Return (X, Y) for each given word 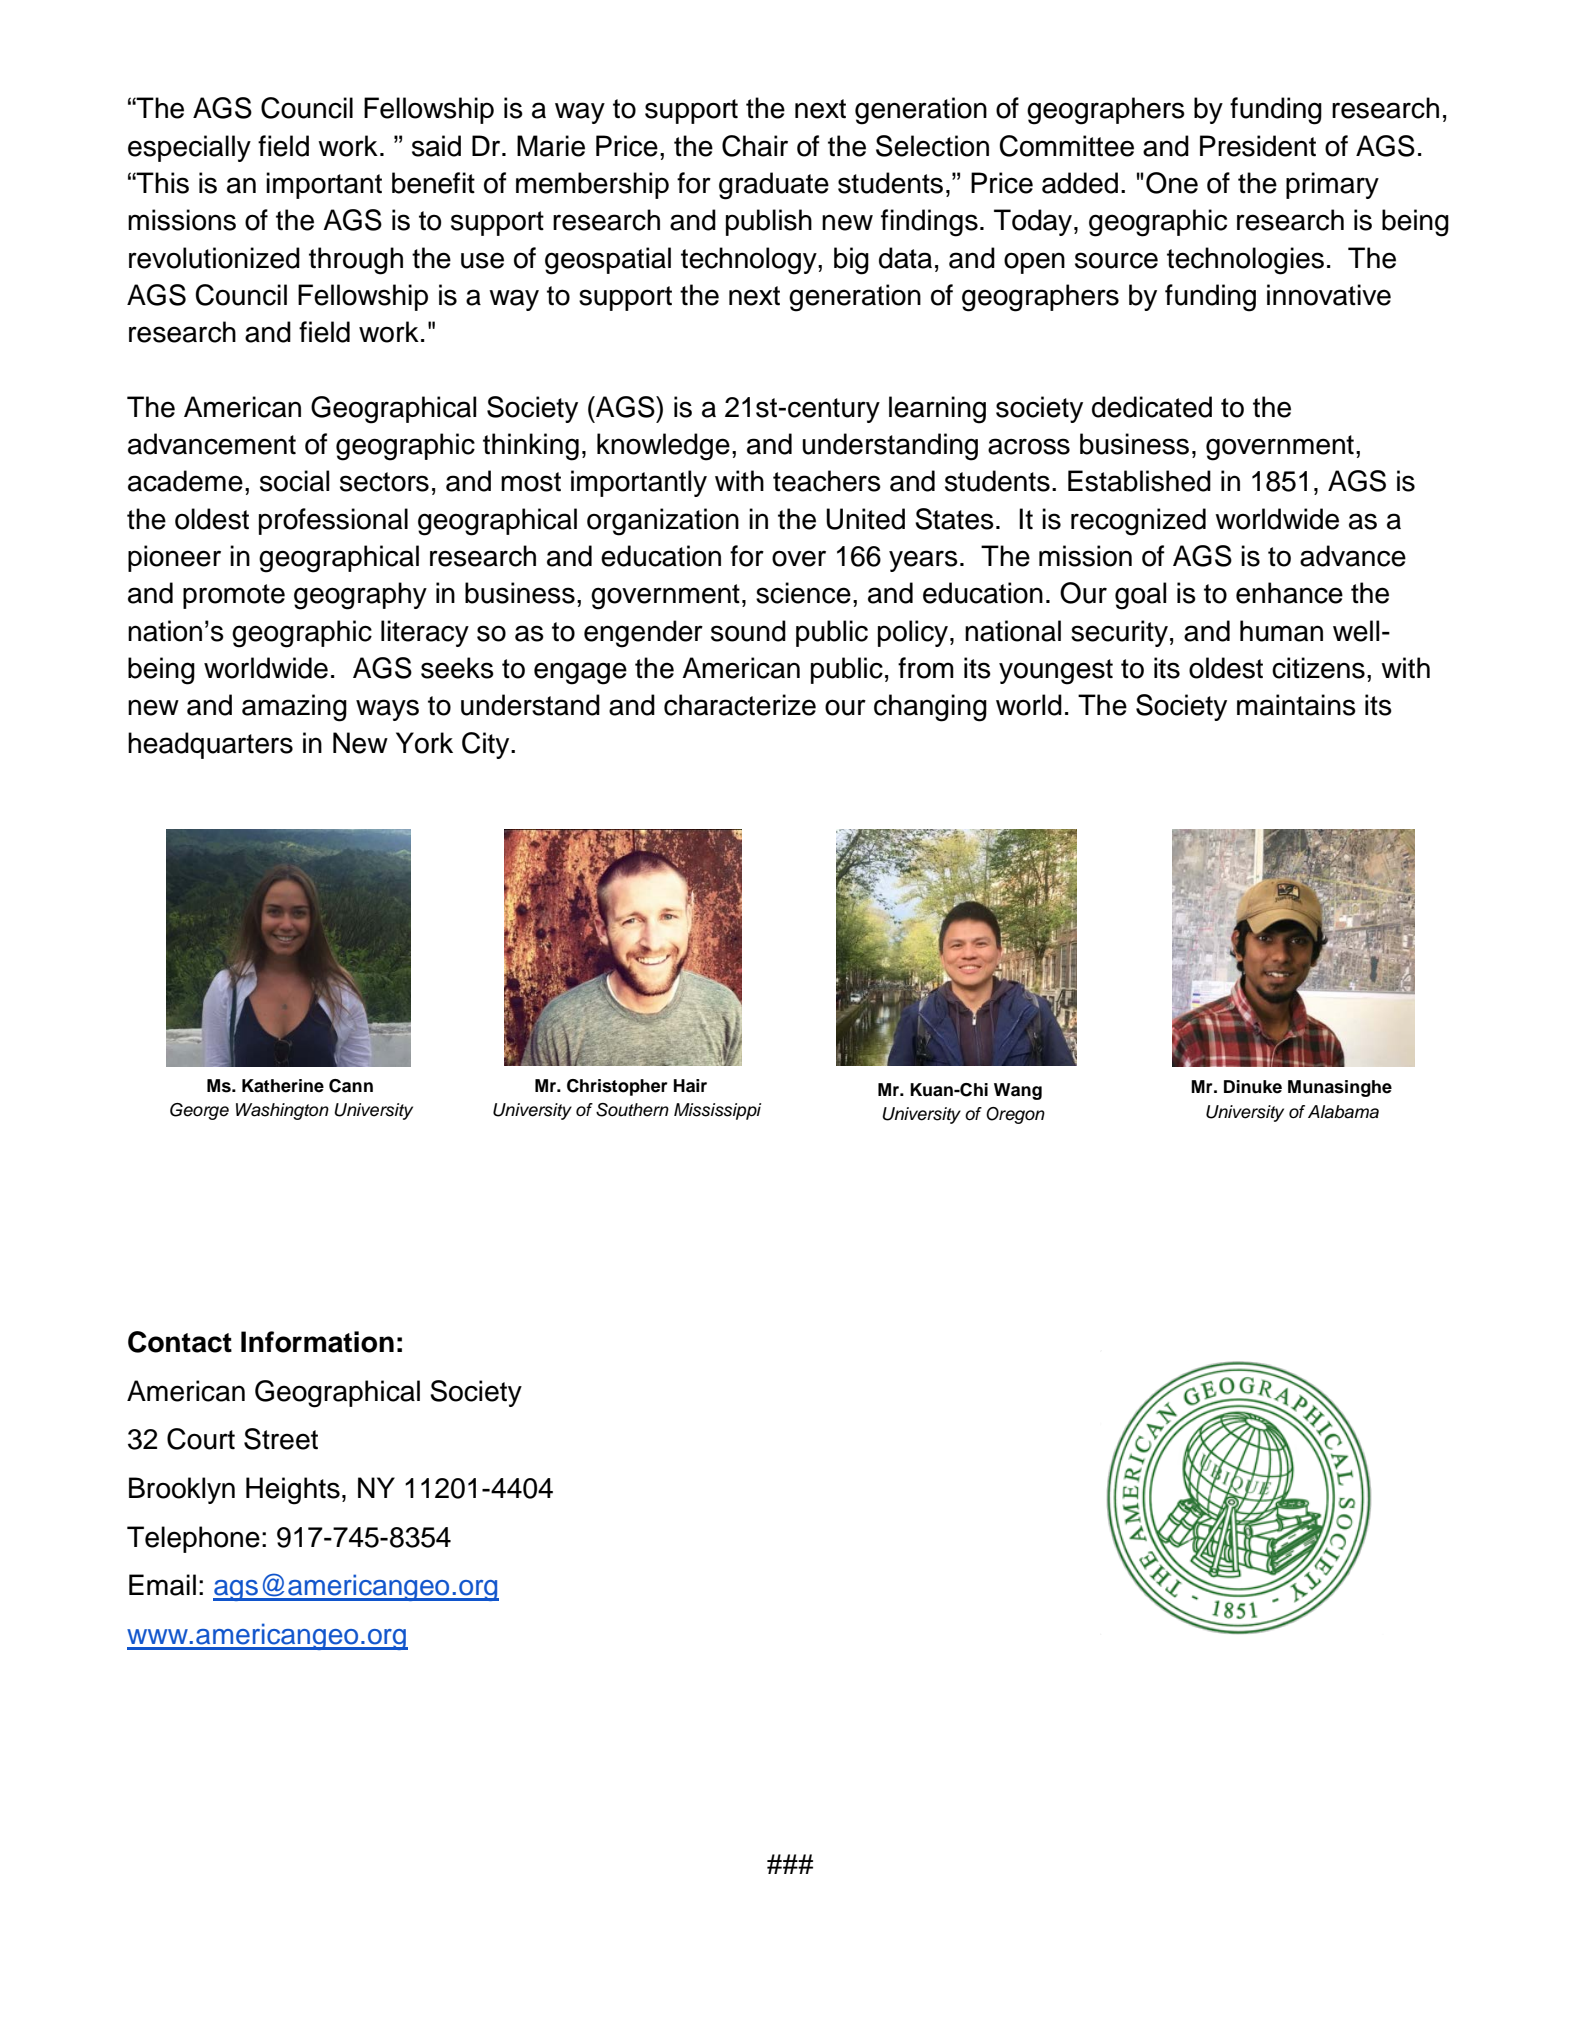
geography (360, 596)
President (1258, 146)
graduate (774, 186)
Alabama (1343, 1112)
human (1281, 631)
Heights (293, 1491)
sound (748, 631)
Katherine (283, 1086)
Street (281, 1439)
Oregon (1015, 1115)
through (356, 261)
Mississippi (717, 1111)
